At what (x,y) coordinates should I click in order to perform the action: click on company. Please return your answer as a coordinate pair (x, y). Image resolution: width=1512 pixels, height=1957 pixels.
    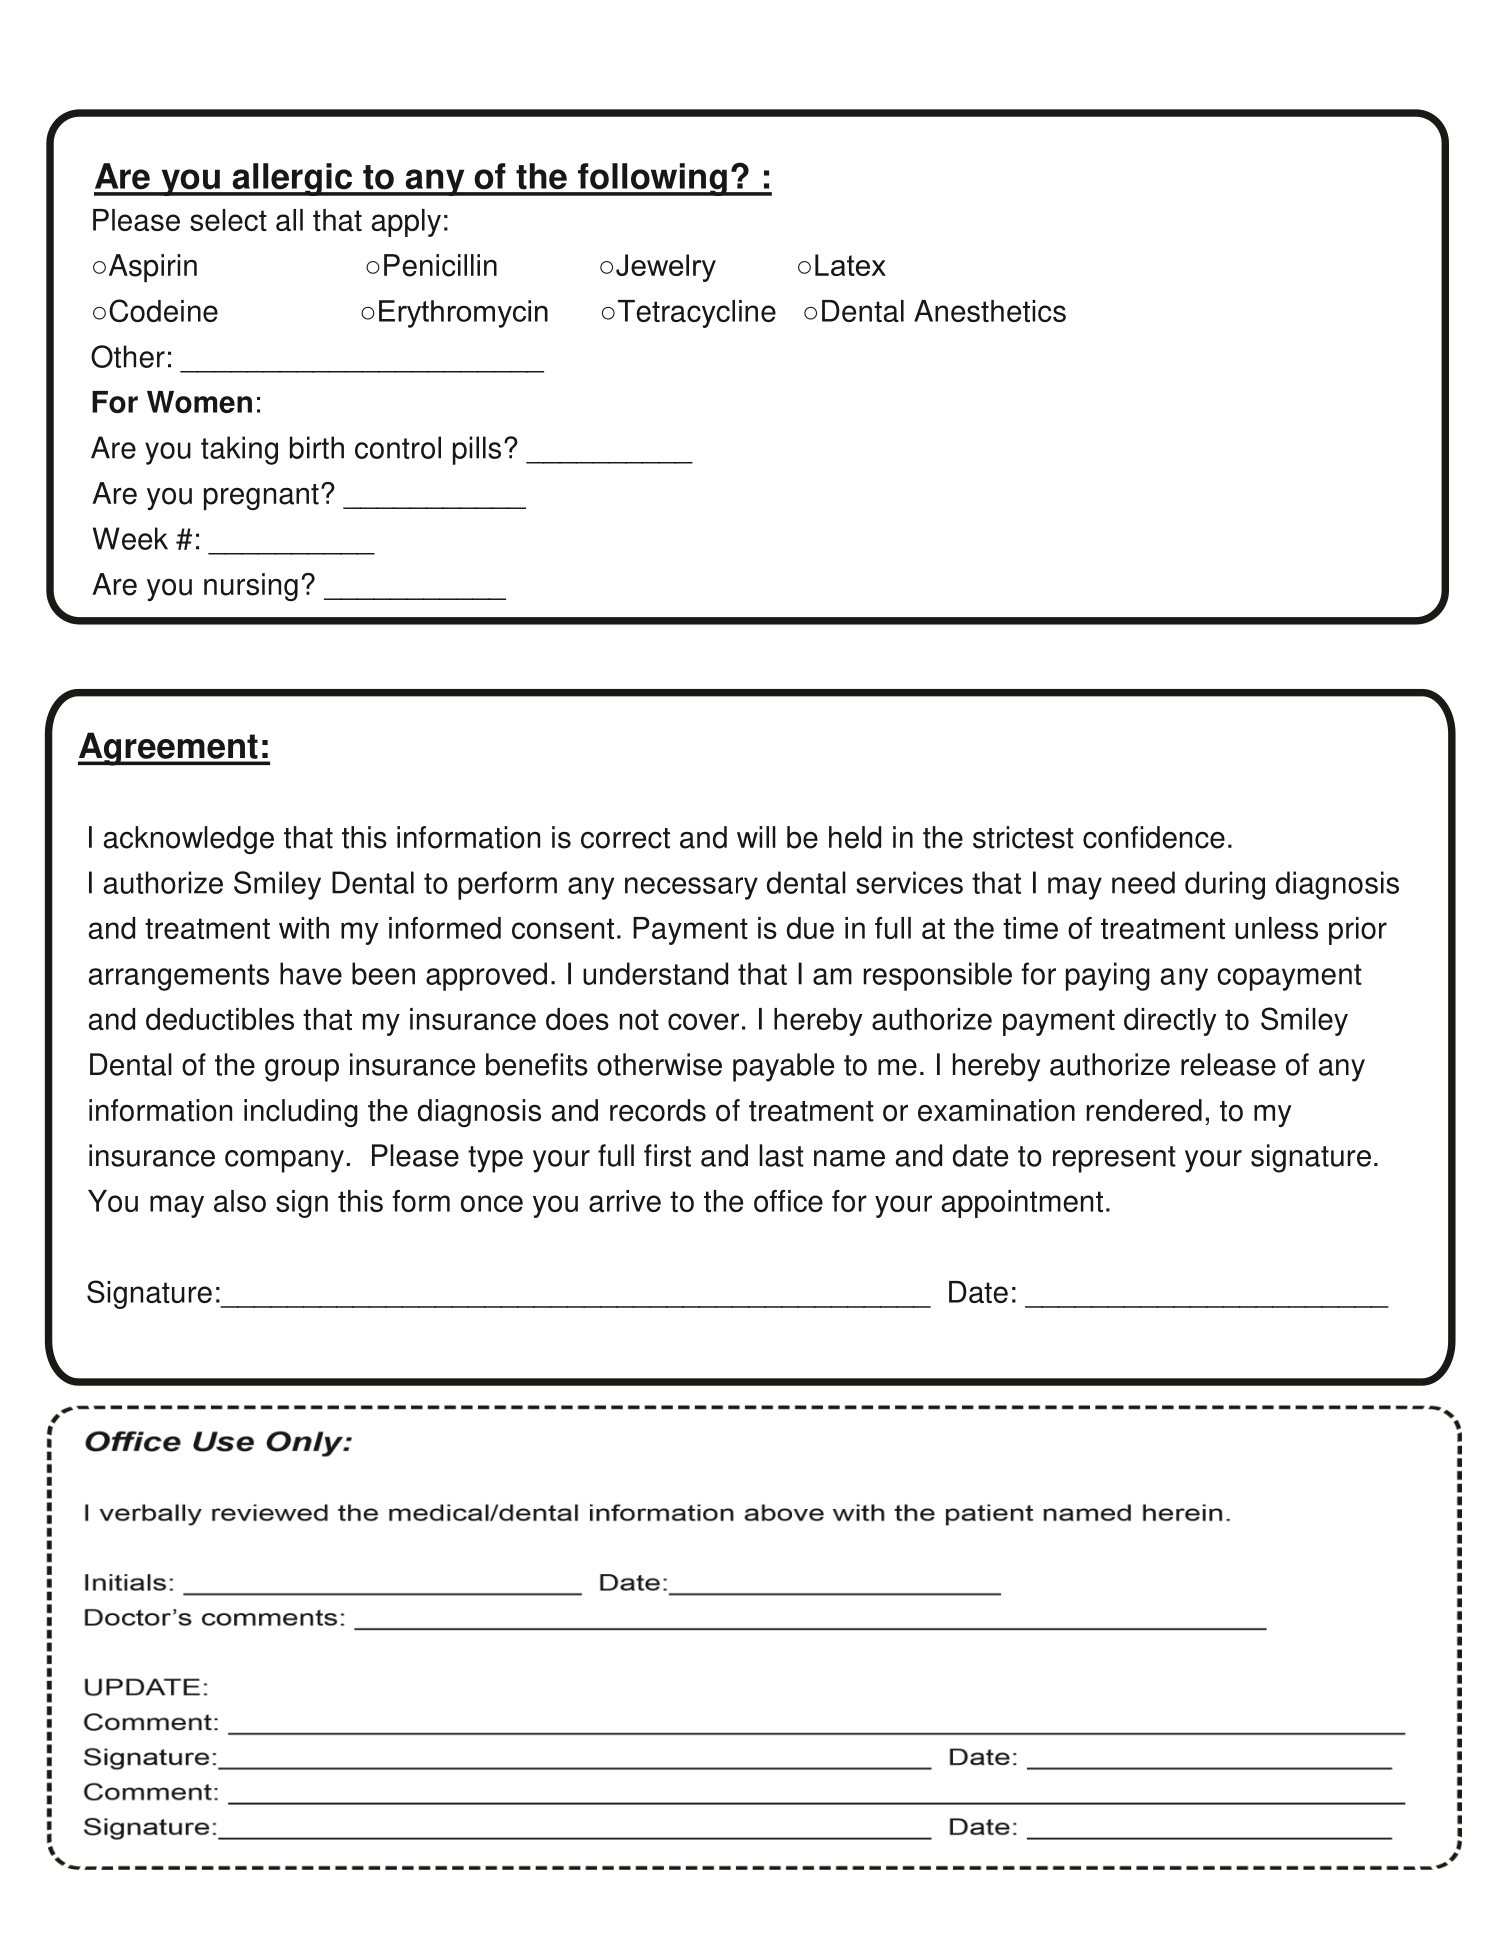
    Looking at the image, I should click on (284, 1161).
